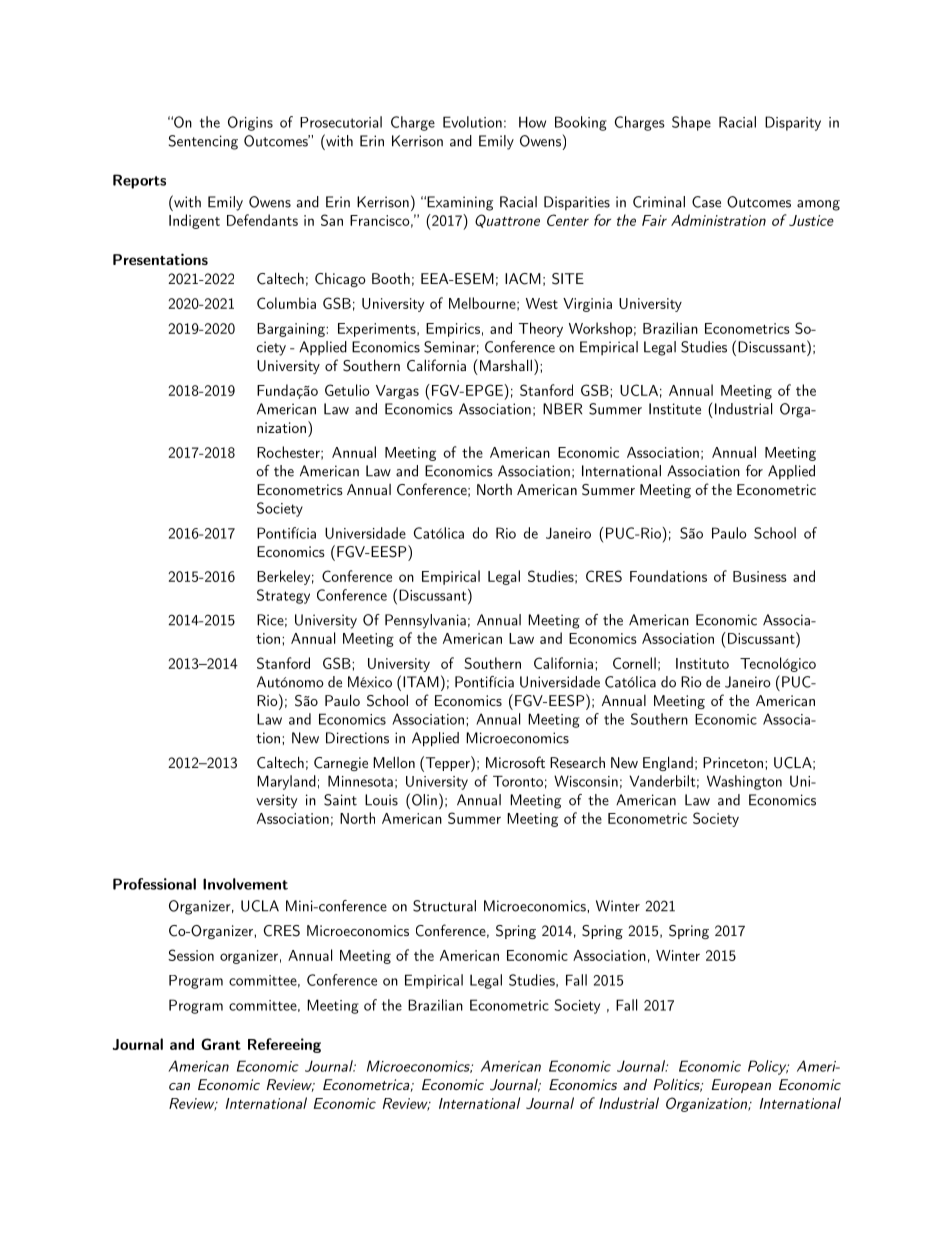 This document has width=952, height=1233. Describe the element at coordinates (744, 782) in the document. I see `Washington` at that location.
